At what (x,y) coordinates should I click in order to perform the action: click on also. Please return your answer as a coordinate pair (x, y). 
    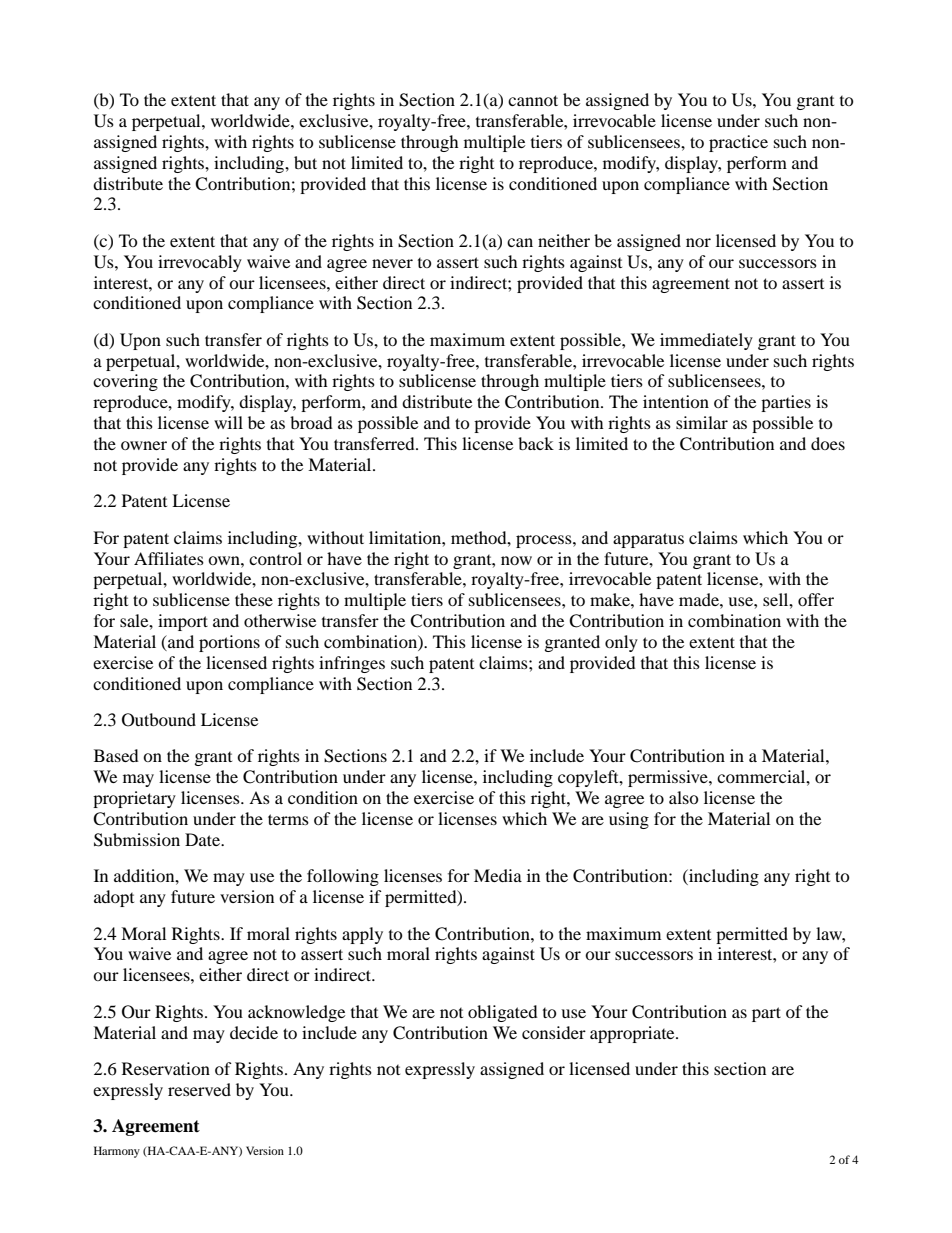
    Looking at the image, I should click on (684, 797).
